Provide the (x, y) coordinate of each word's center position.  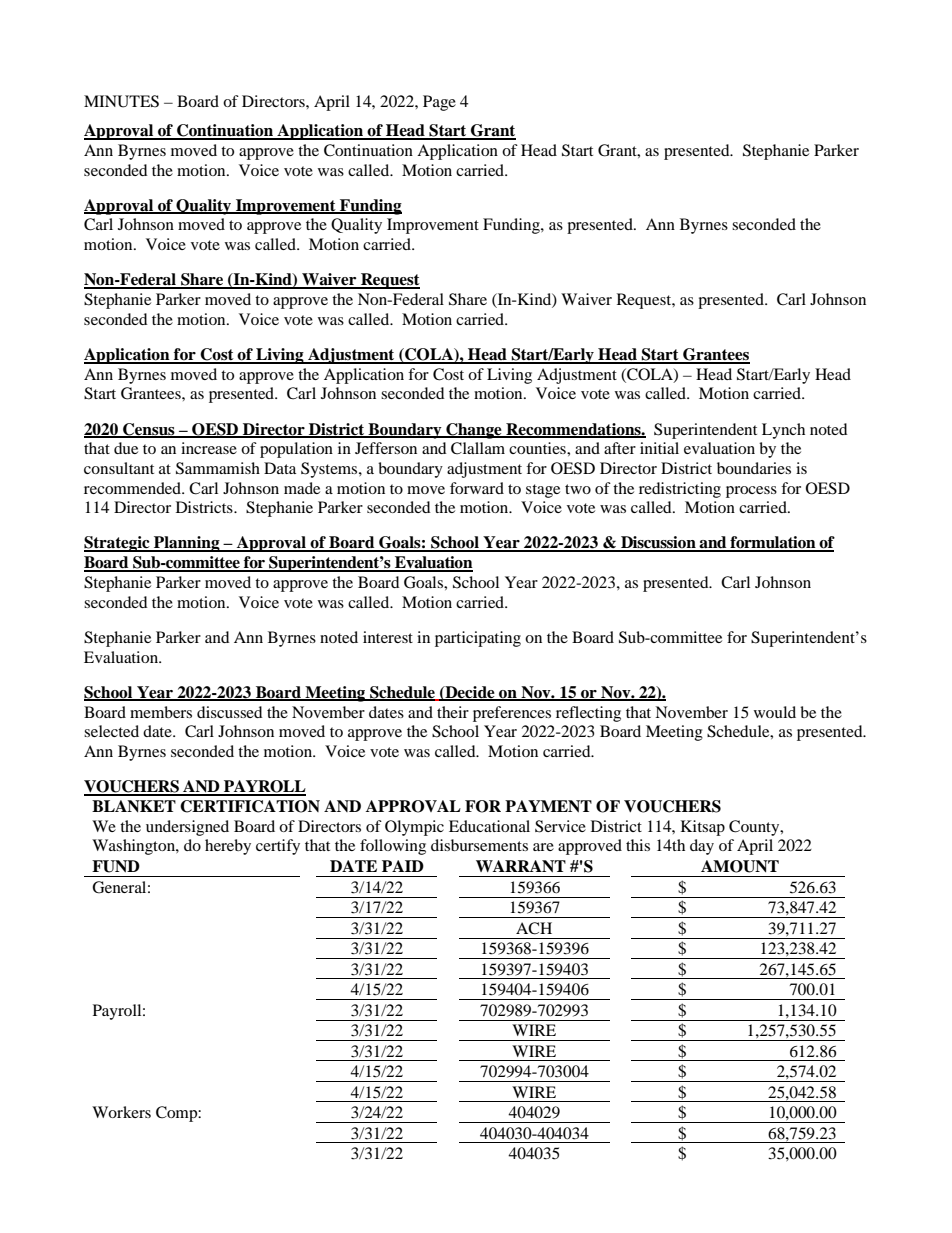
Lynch (783, 431)
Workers (121, 1112)
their (453, 712)
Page (439, 103)
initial (659, 448)
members (161, 712)
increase (209, 448)
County (755, 828)
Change (474, 431)
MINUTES (121, 101)
